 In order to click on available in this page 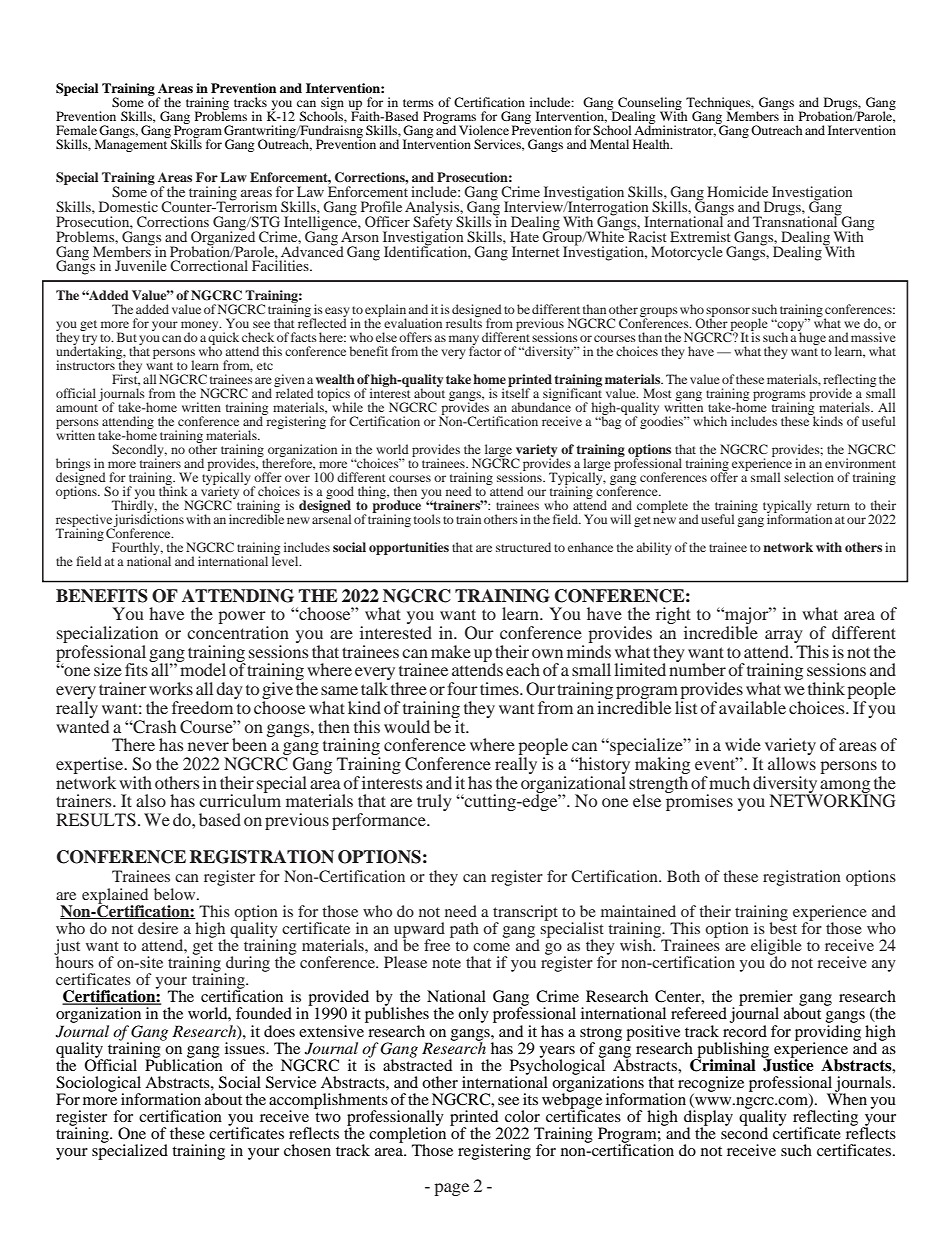, I will do `click(752, 707)`.
